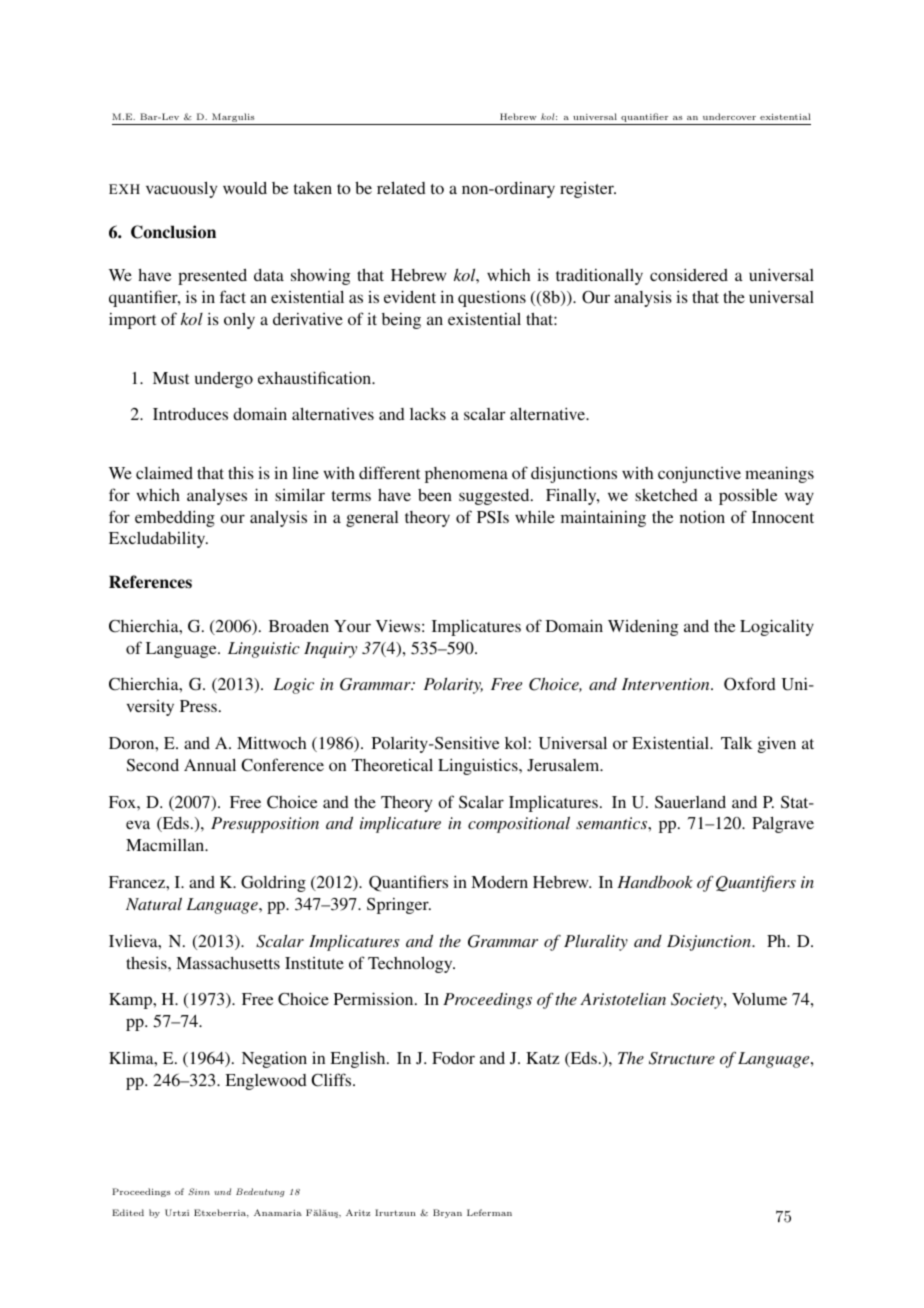  I want to click on Palgrave, so click(783, 825).
